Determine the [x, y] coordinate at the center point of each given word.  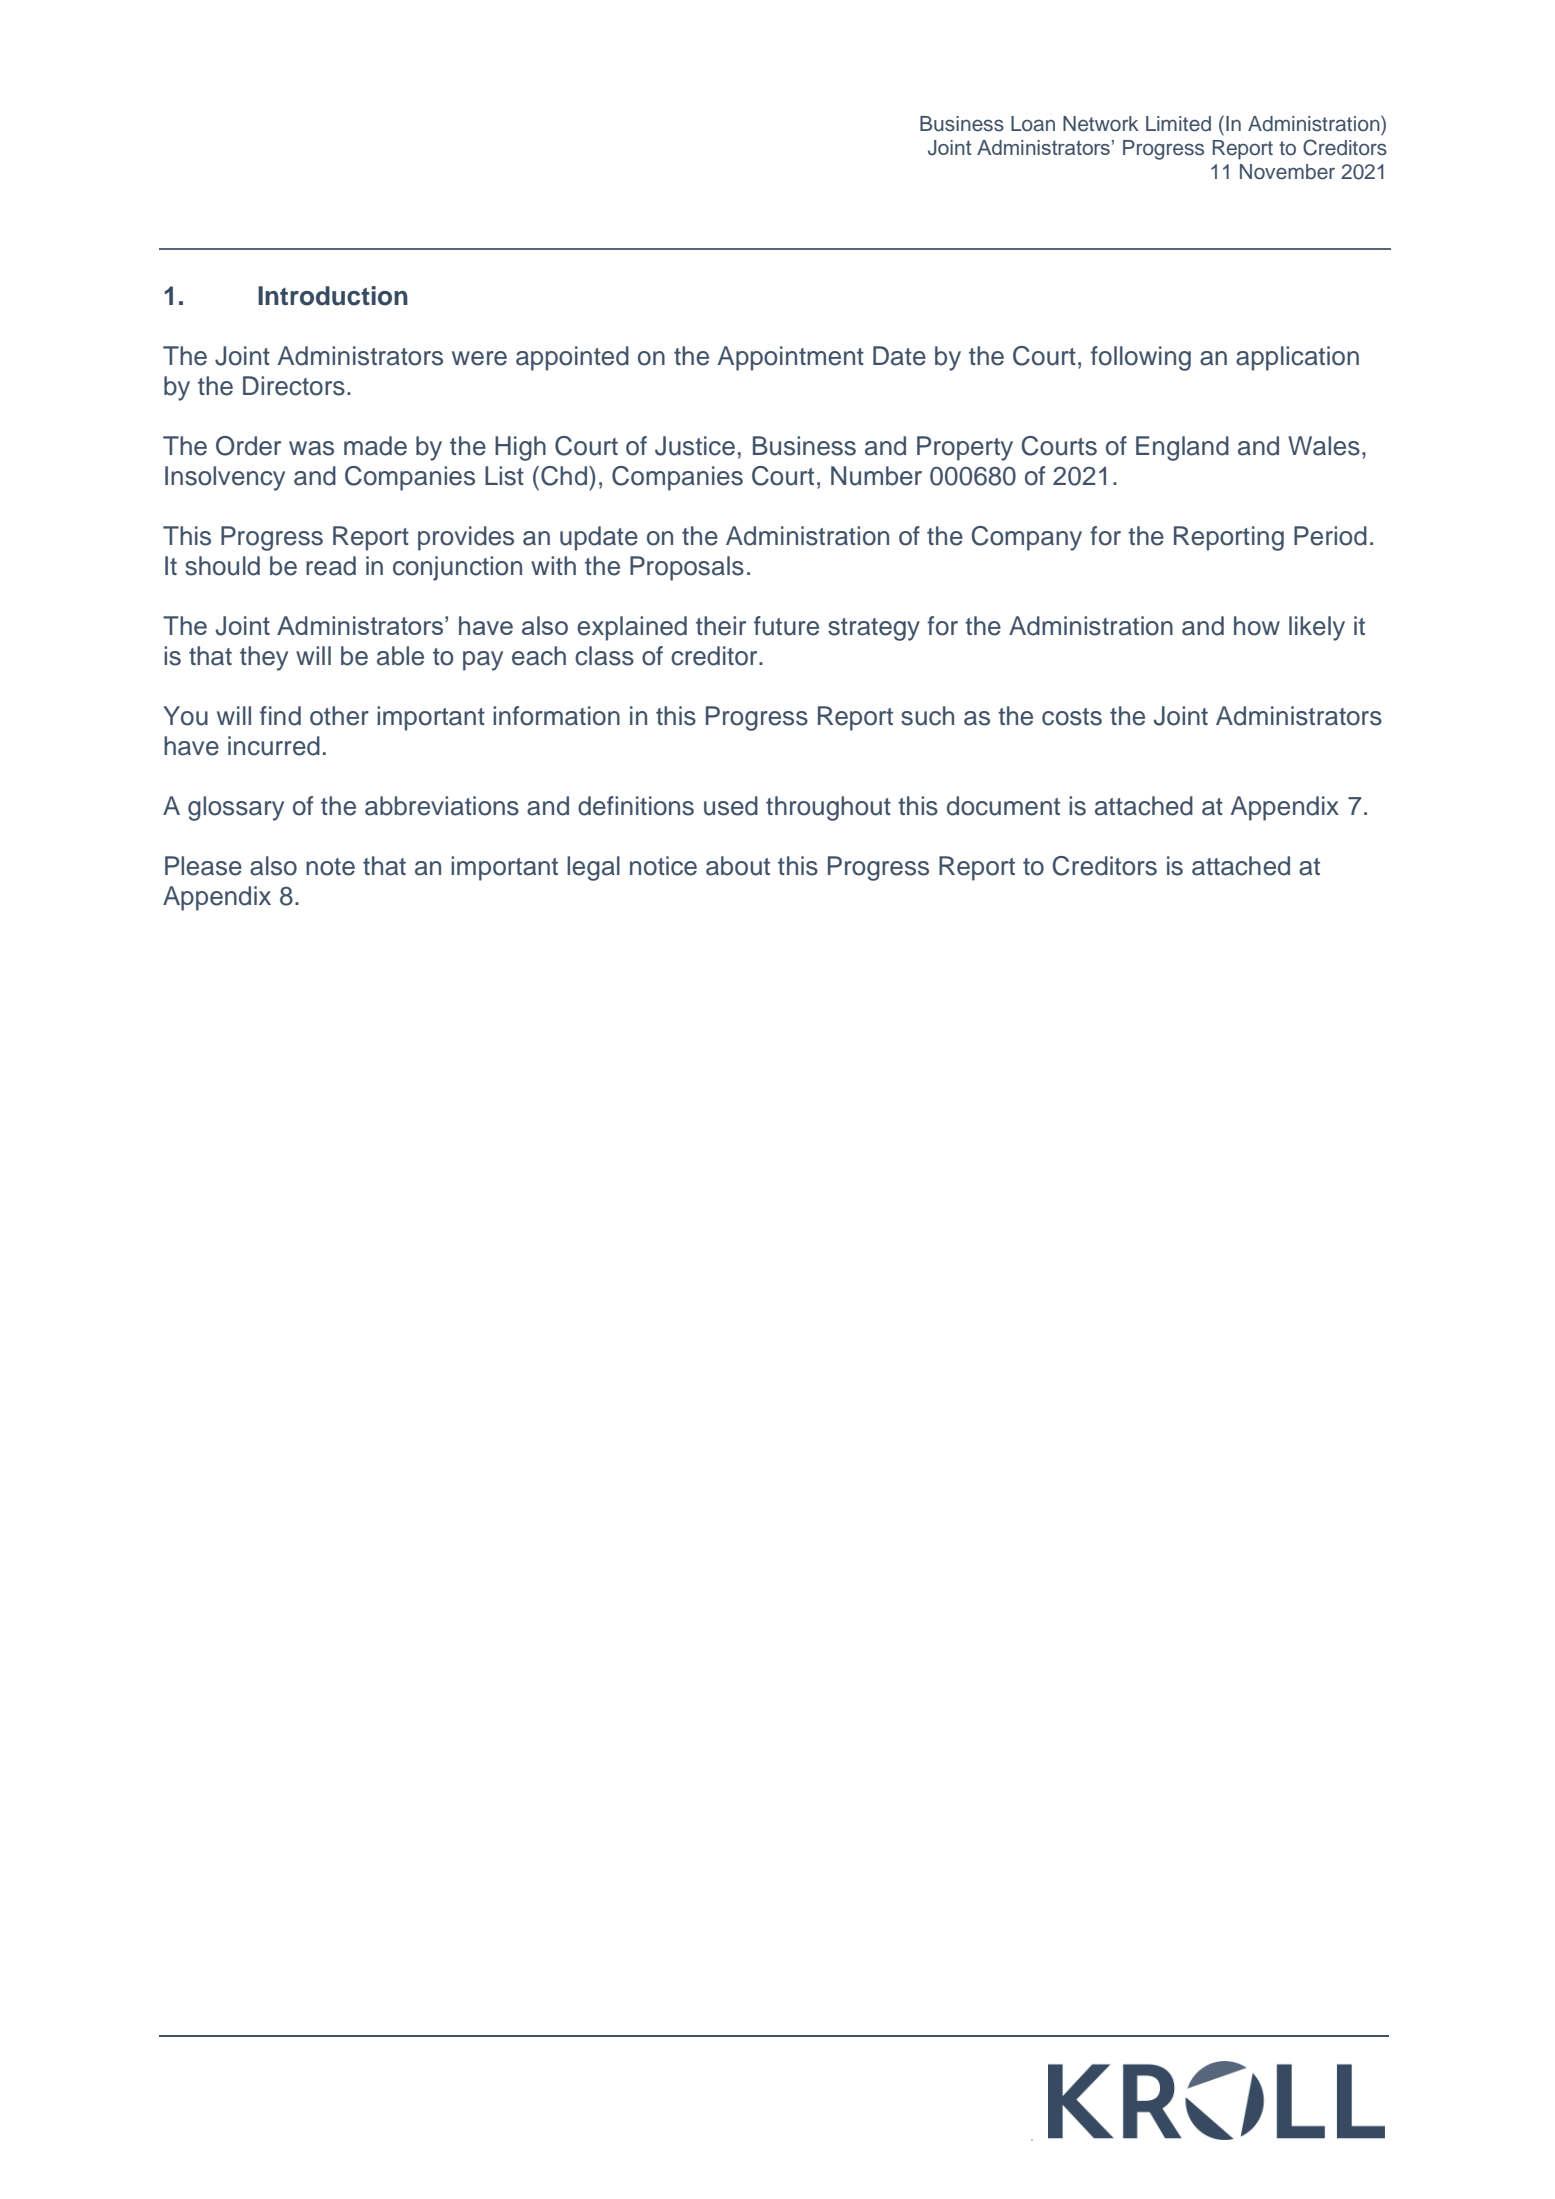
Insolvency [225, 478]
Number [876, 476]
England [1182, 448]
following [1141, 358]
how [1257, 626]
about [738, 866]
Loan [1033, 124]
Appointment [791, 358]
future [786, 626]
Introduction [333, 296]
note [330, 867]
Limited [1178, 124]
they [264, 658]
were [479, 358]
